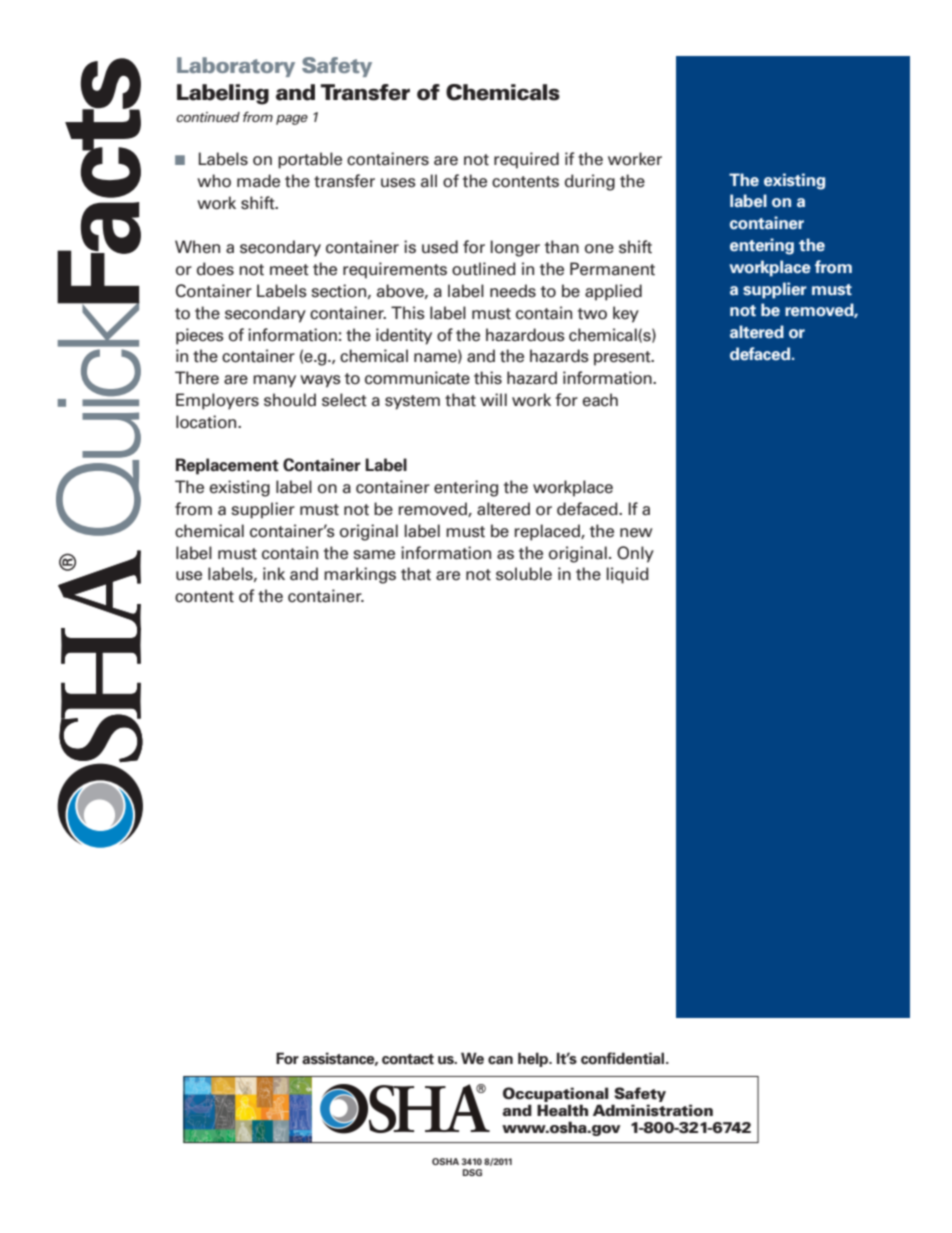 This screenshot has height=1233, width=952. What do you see at coordinates (408, 1059) in the screenshot?
I see `contact` at bounding box center [408, 1059].
